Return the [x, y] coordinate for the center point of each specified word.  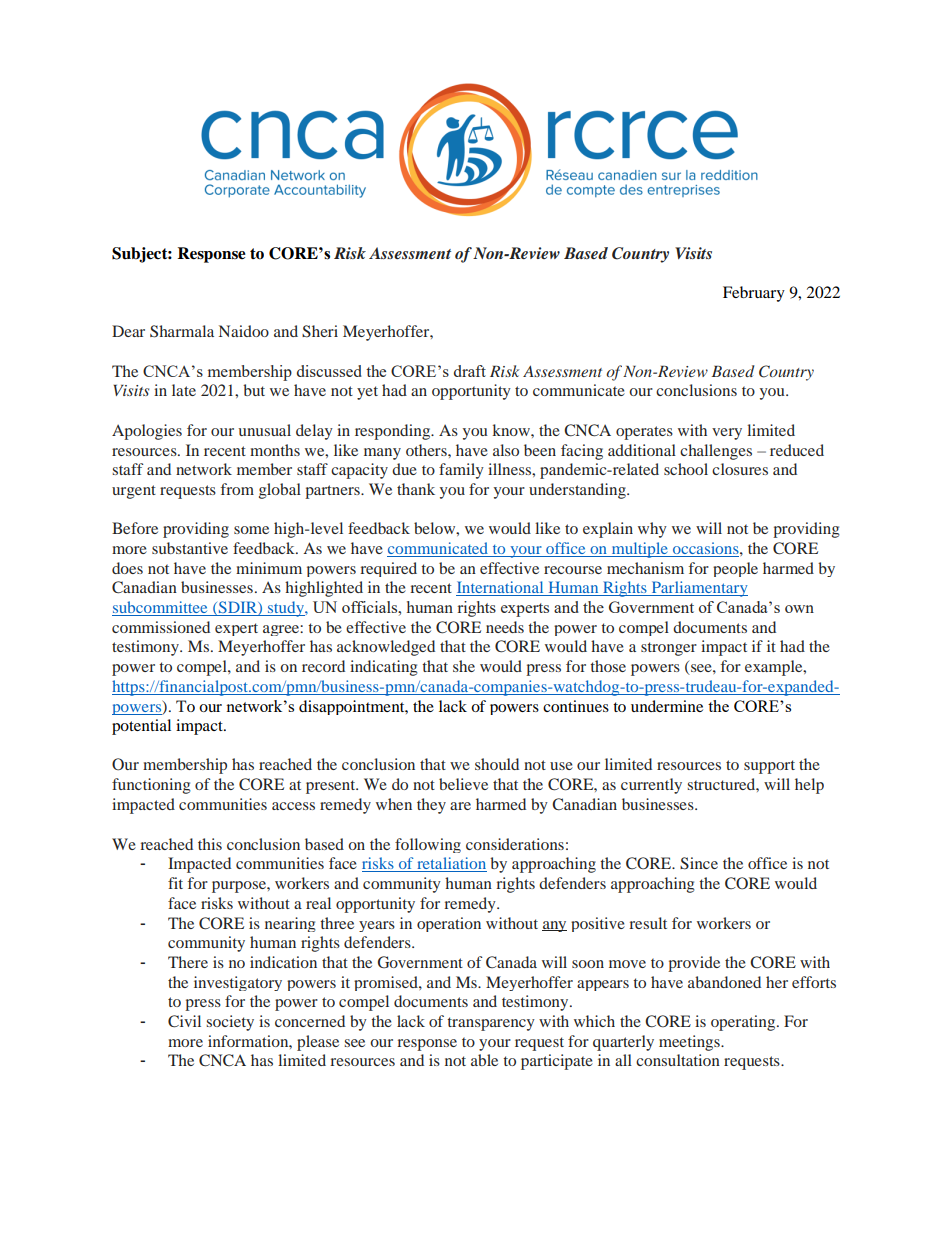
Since [699, 863]
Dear [128, 331]
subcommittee [161, 608]
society [230, 1023]
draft [470, 371]
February [754, 294]
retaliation [451, 864]
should [497, 764]
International [501, 588]
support [769, 767]
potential [141, 727]
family [461, 471]
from [237, 489]
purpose [240, 887]
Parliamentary [698, 589]
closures [740, 469]
